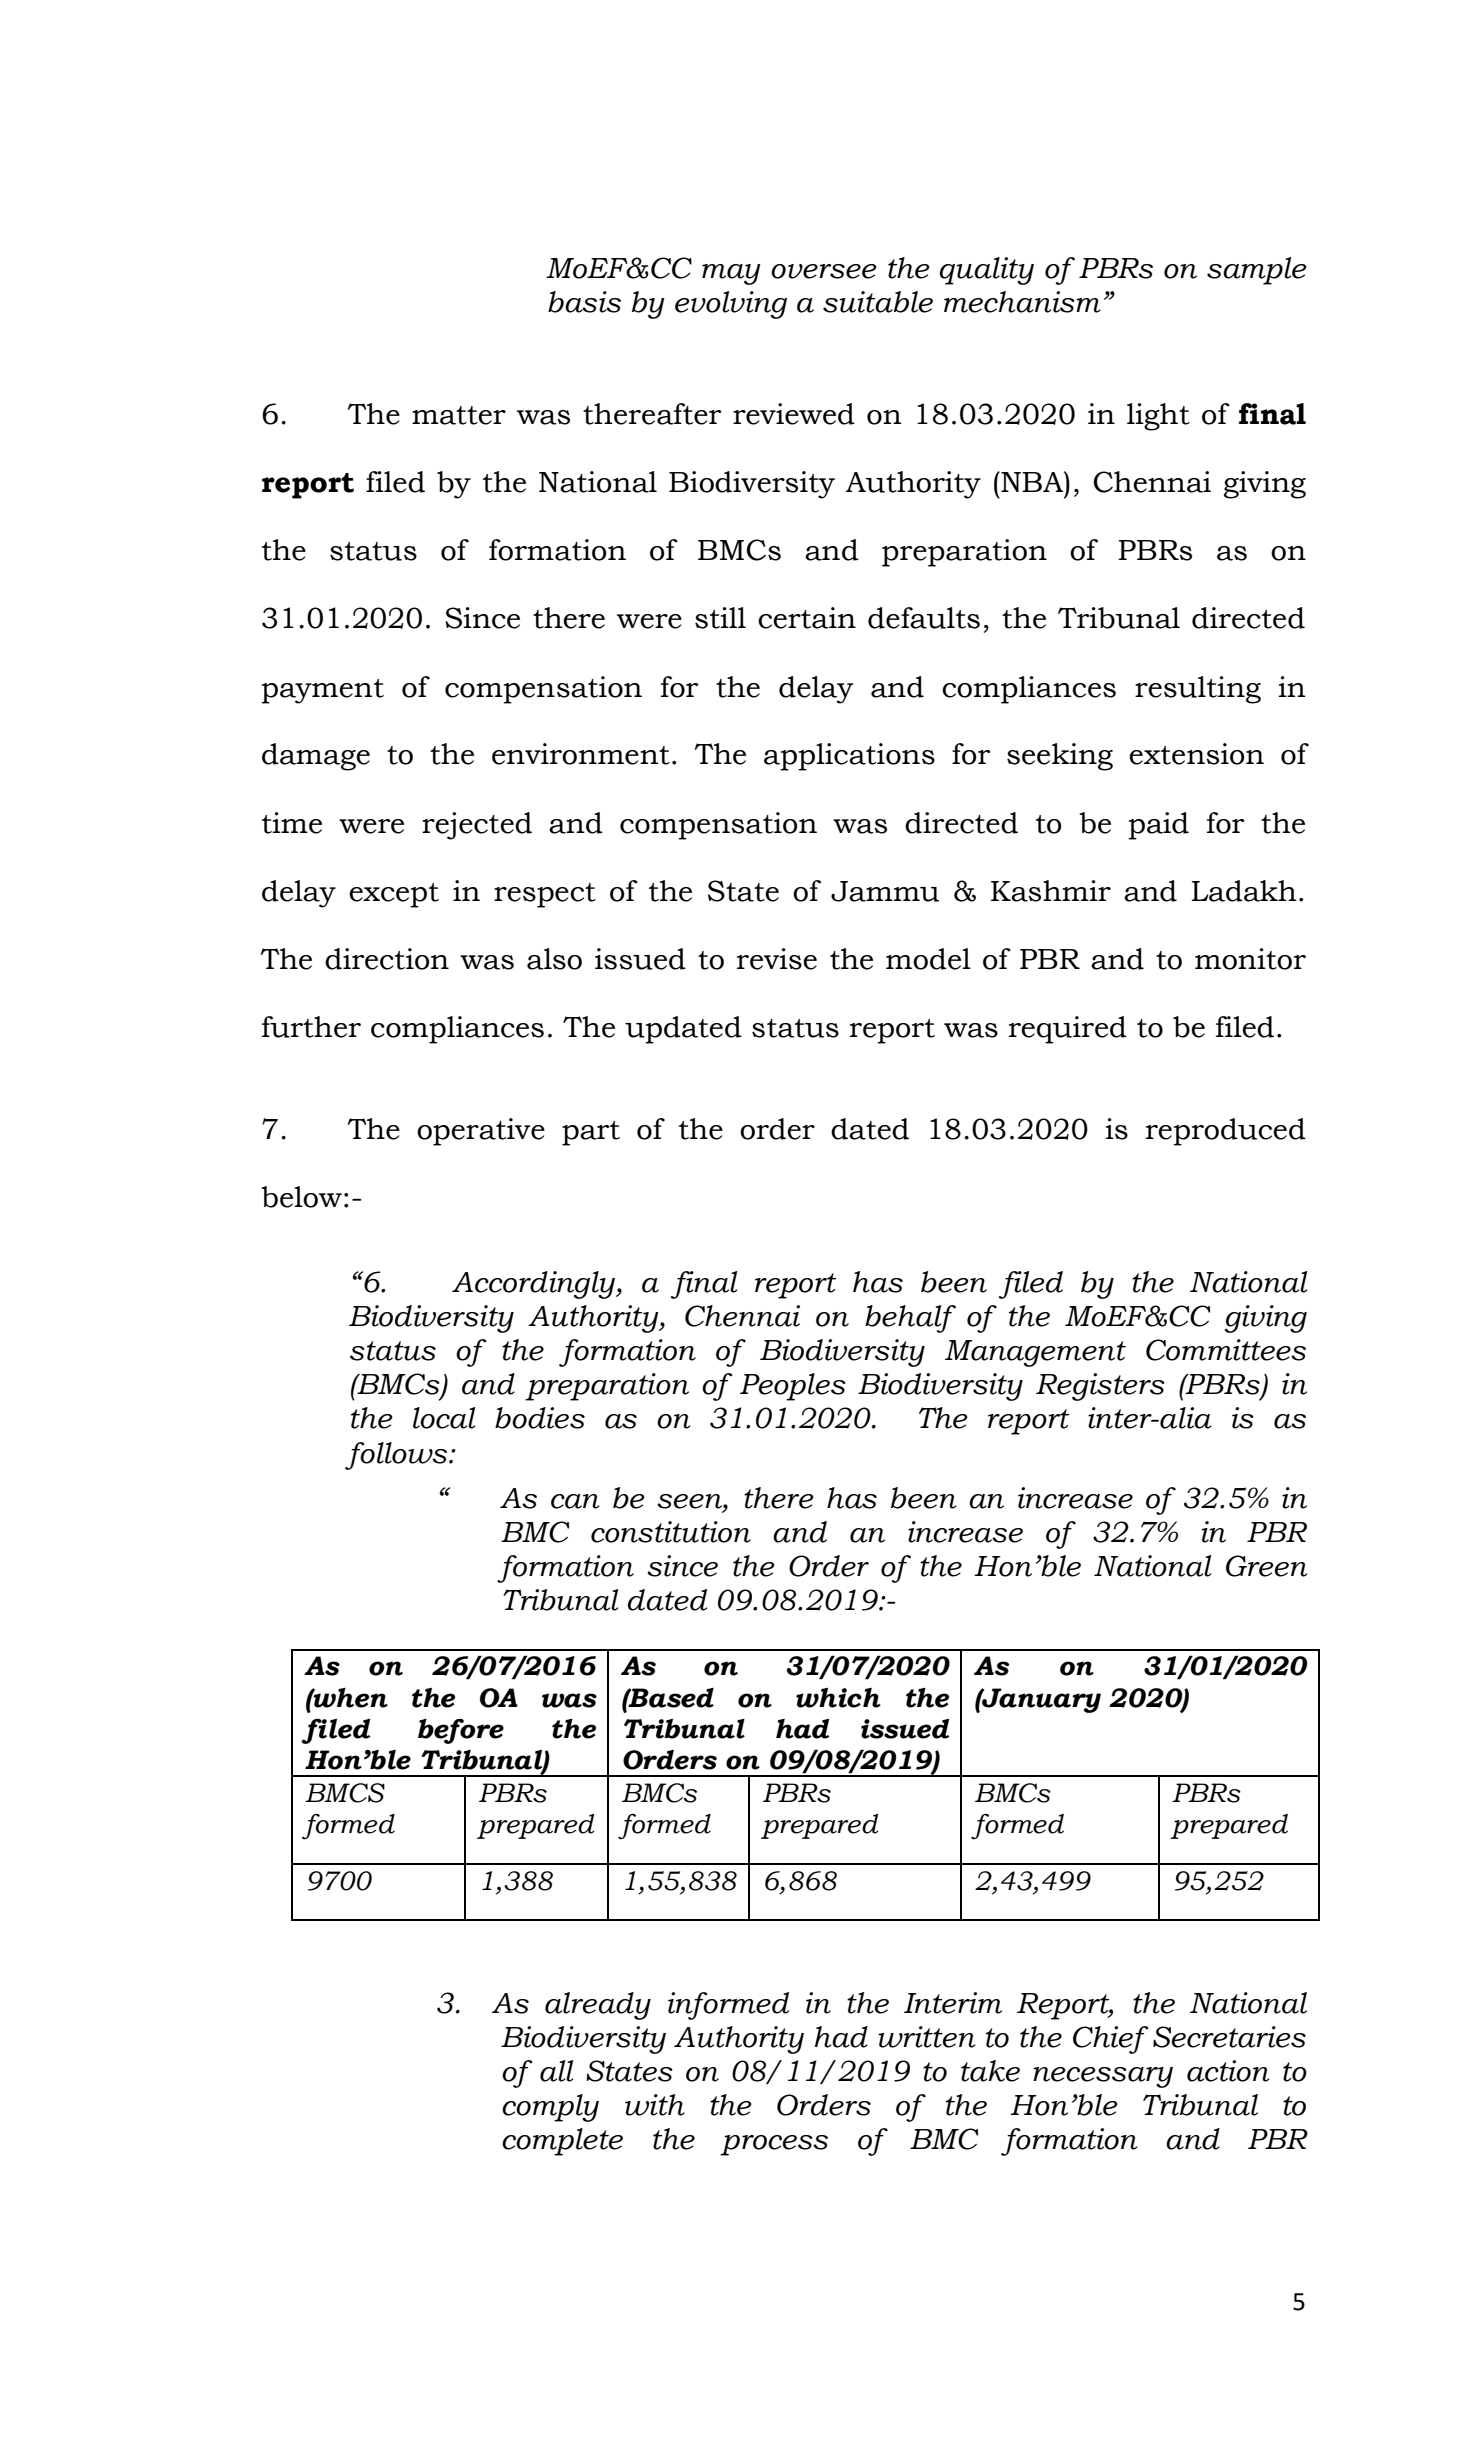 Image resolution: width=1480 pixels, height=2437 pixels. What do you see at coordinates (671, 1532) in the document?
I see `constitution` at bounding box center [671, 1532].
